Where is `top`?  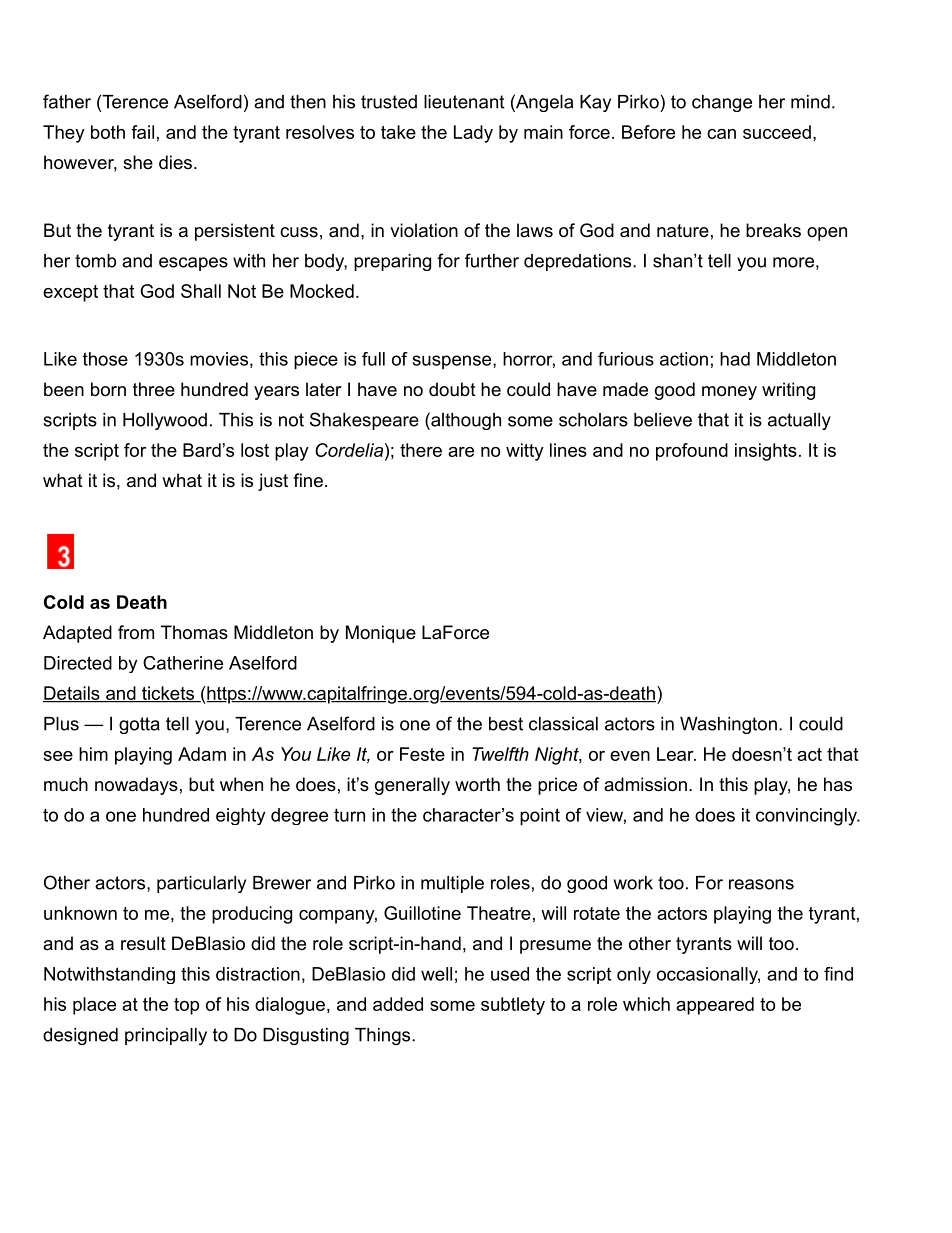 top is located at coordinates (186, 1006).
